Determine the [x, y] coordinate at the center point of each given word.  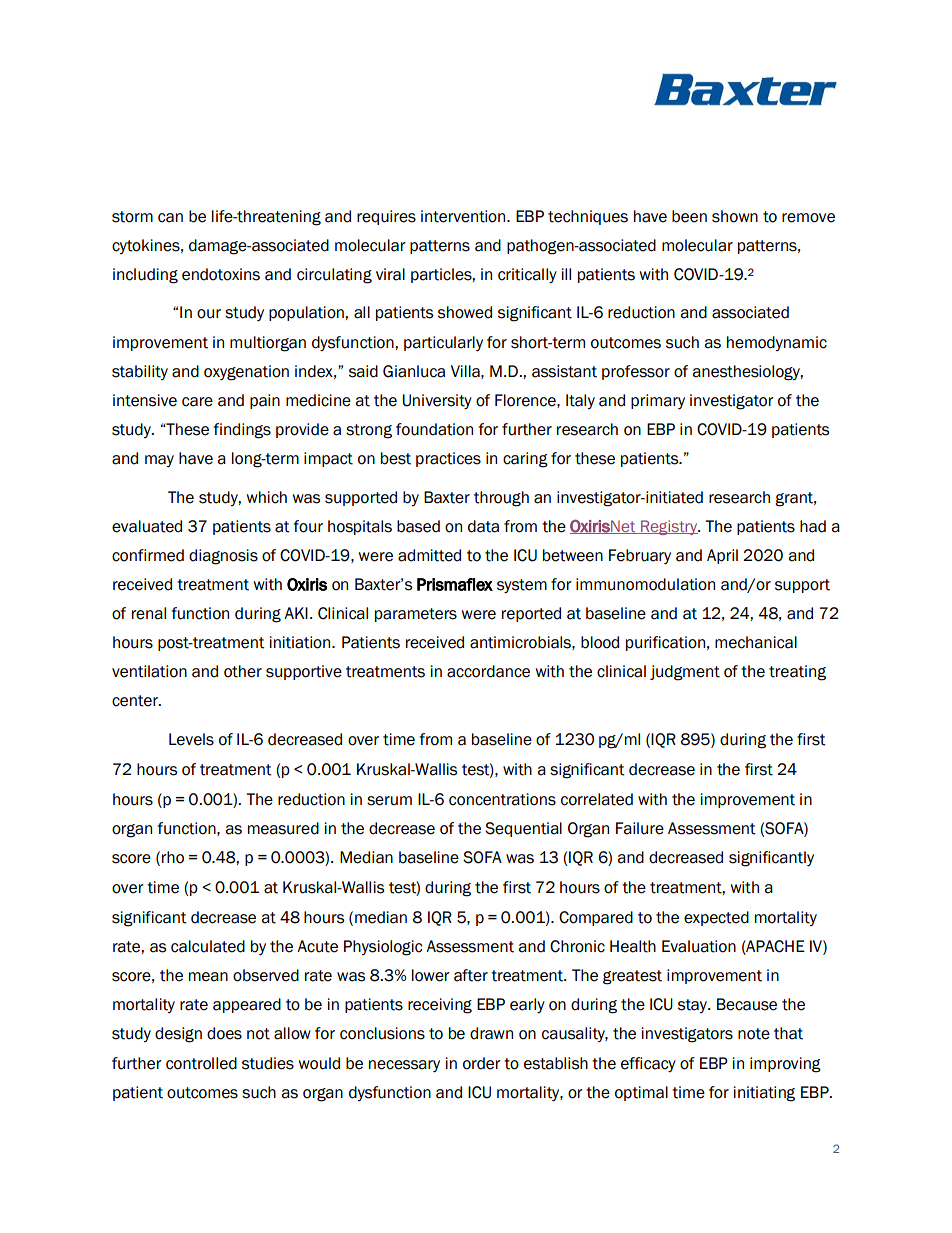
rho [173, 857]
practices [448, 459]
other [243, 671]
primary [658, 401]
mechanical [756, 642]
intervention [464, 216]
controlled [201, 1063]
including [145, 276]
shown [735, 216]
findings [242, 431]
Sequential [523, 829]
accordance [488, 671]
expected [716, 918]
